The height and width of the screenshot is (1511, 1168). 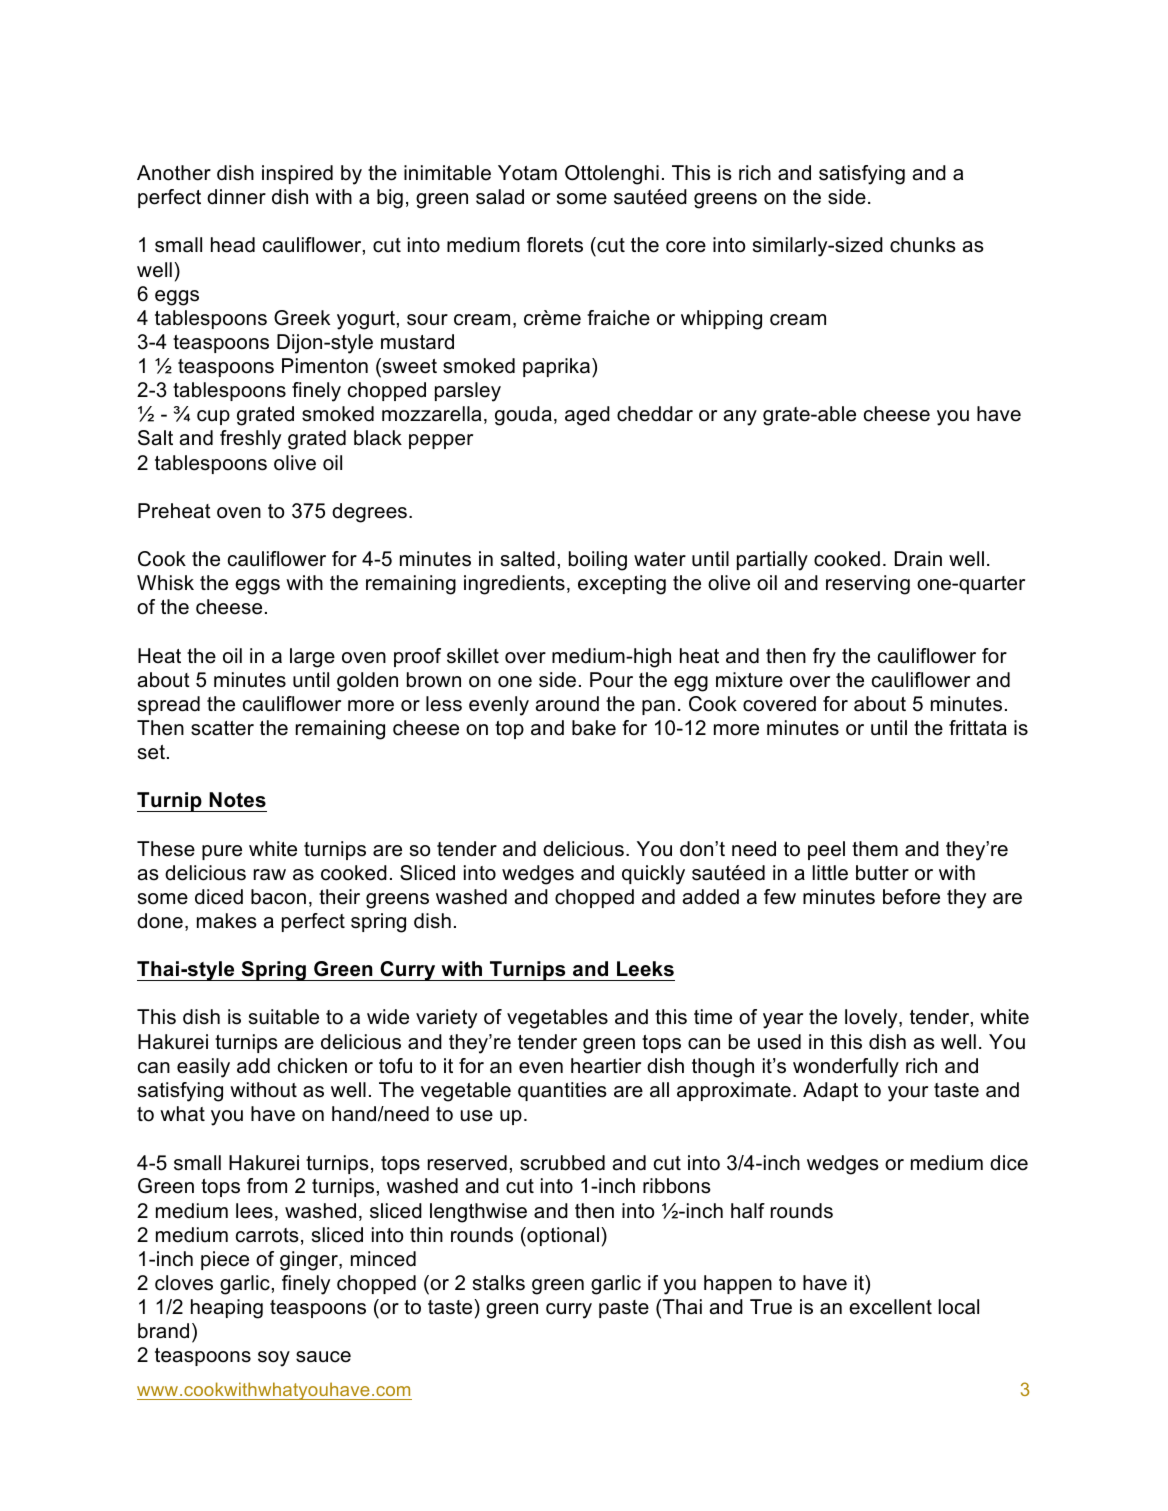 What do you see at coordinates (872, 1019) in the screenshot?
I see `lovely` at bounding box center [872, 1019].
